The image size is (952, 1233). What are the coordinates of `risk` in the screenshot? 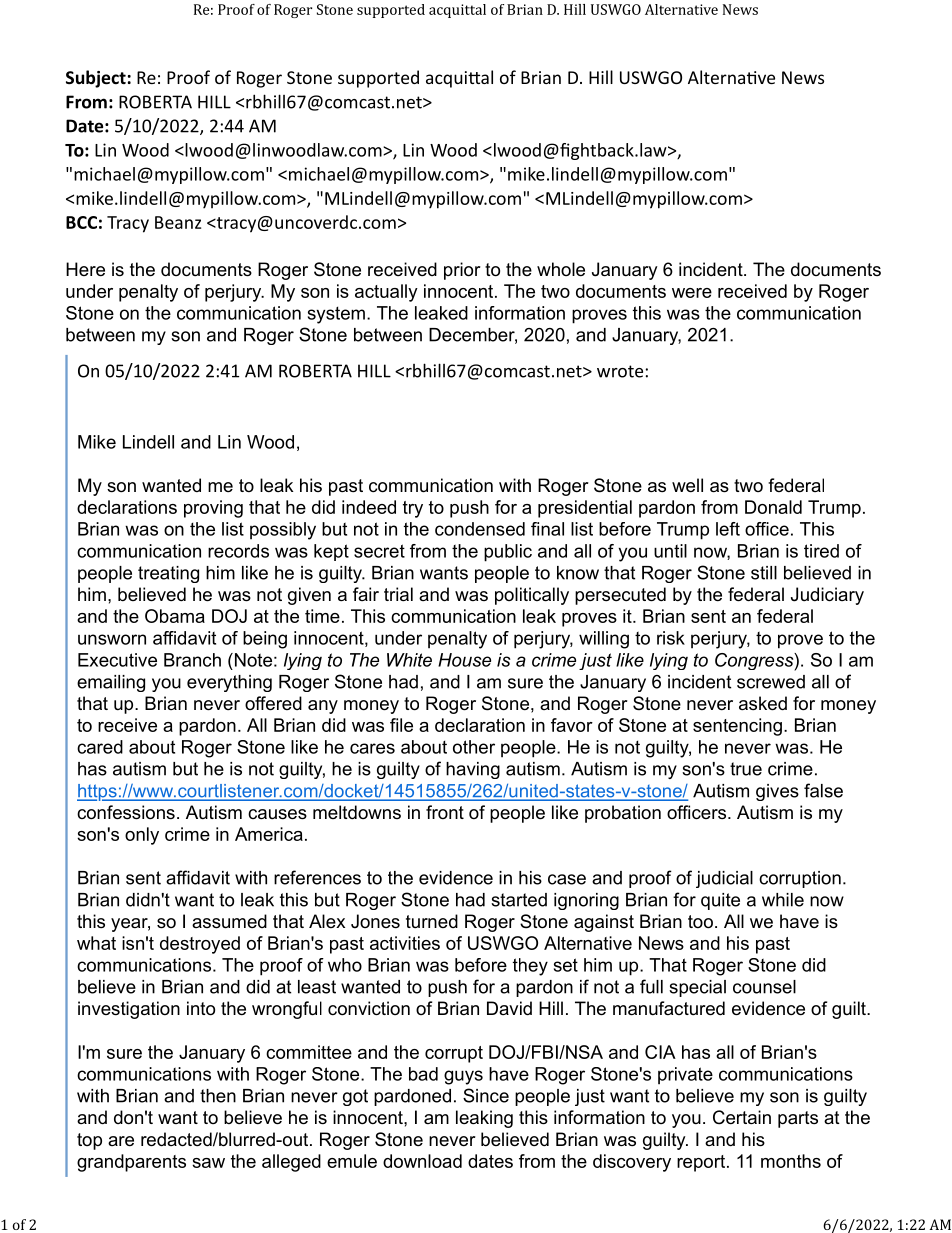 It's located at (671, 638).
